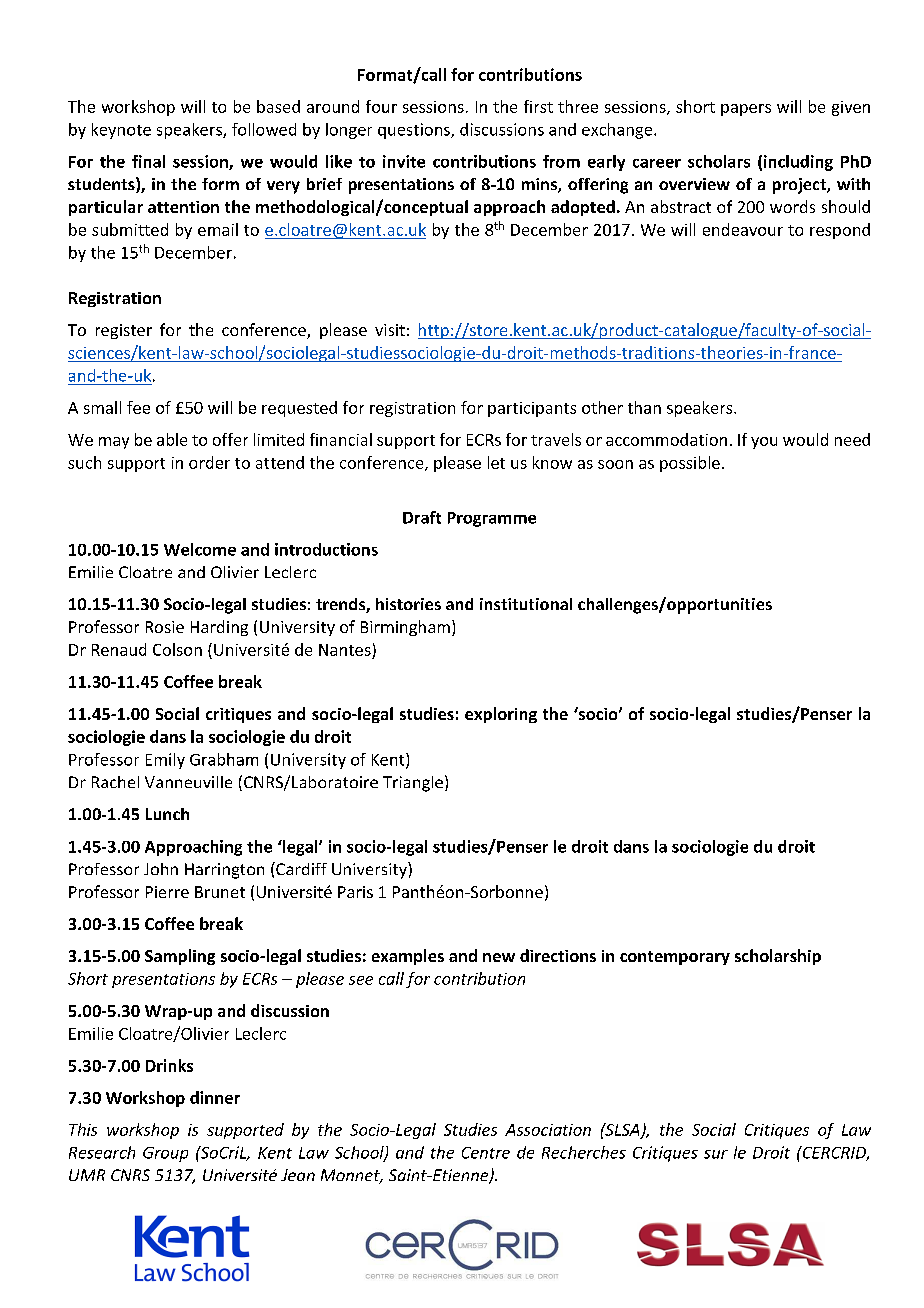  I want to click on Birmingham, so click(405, 628).
